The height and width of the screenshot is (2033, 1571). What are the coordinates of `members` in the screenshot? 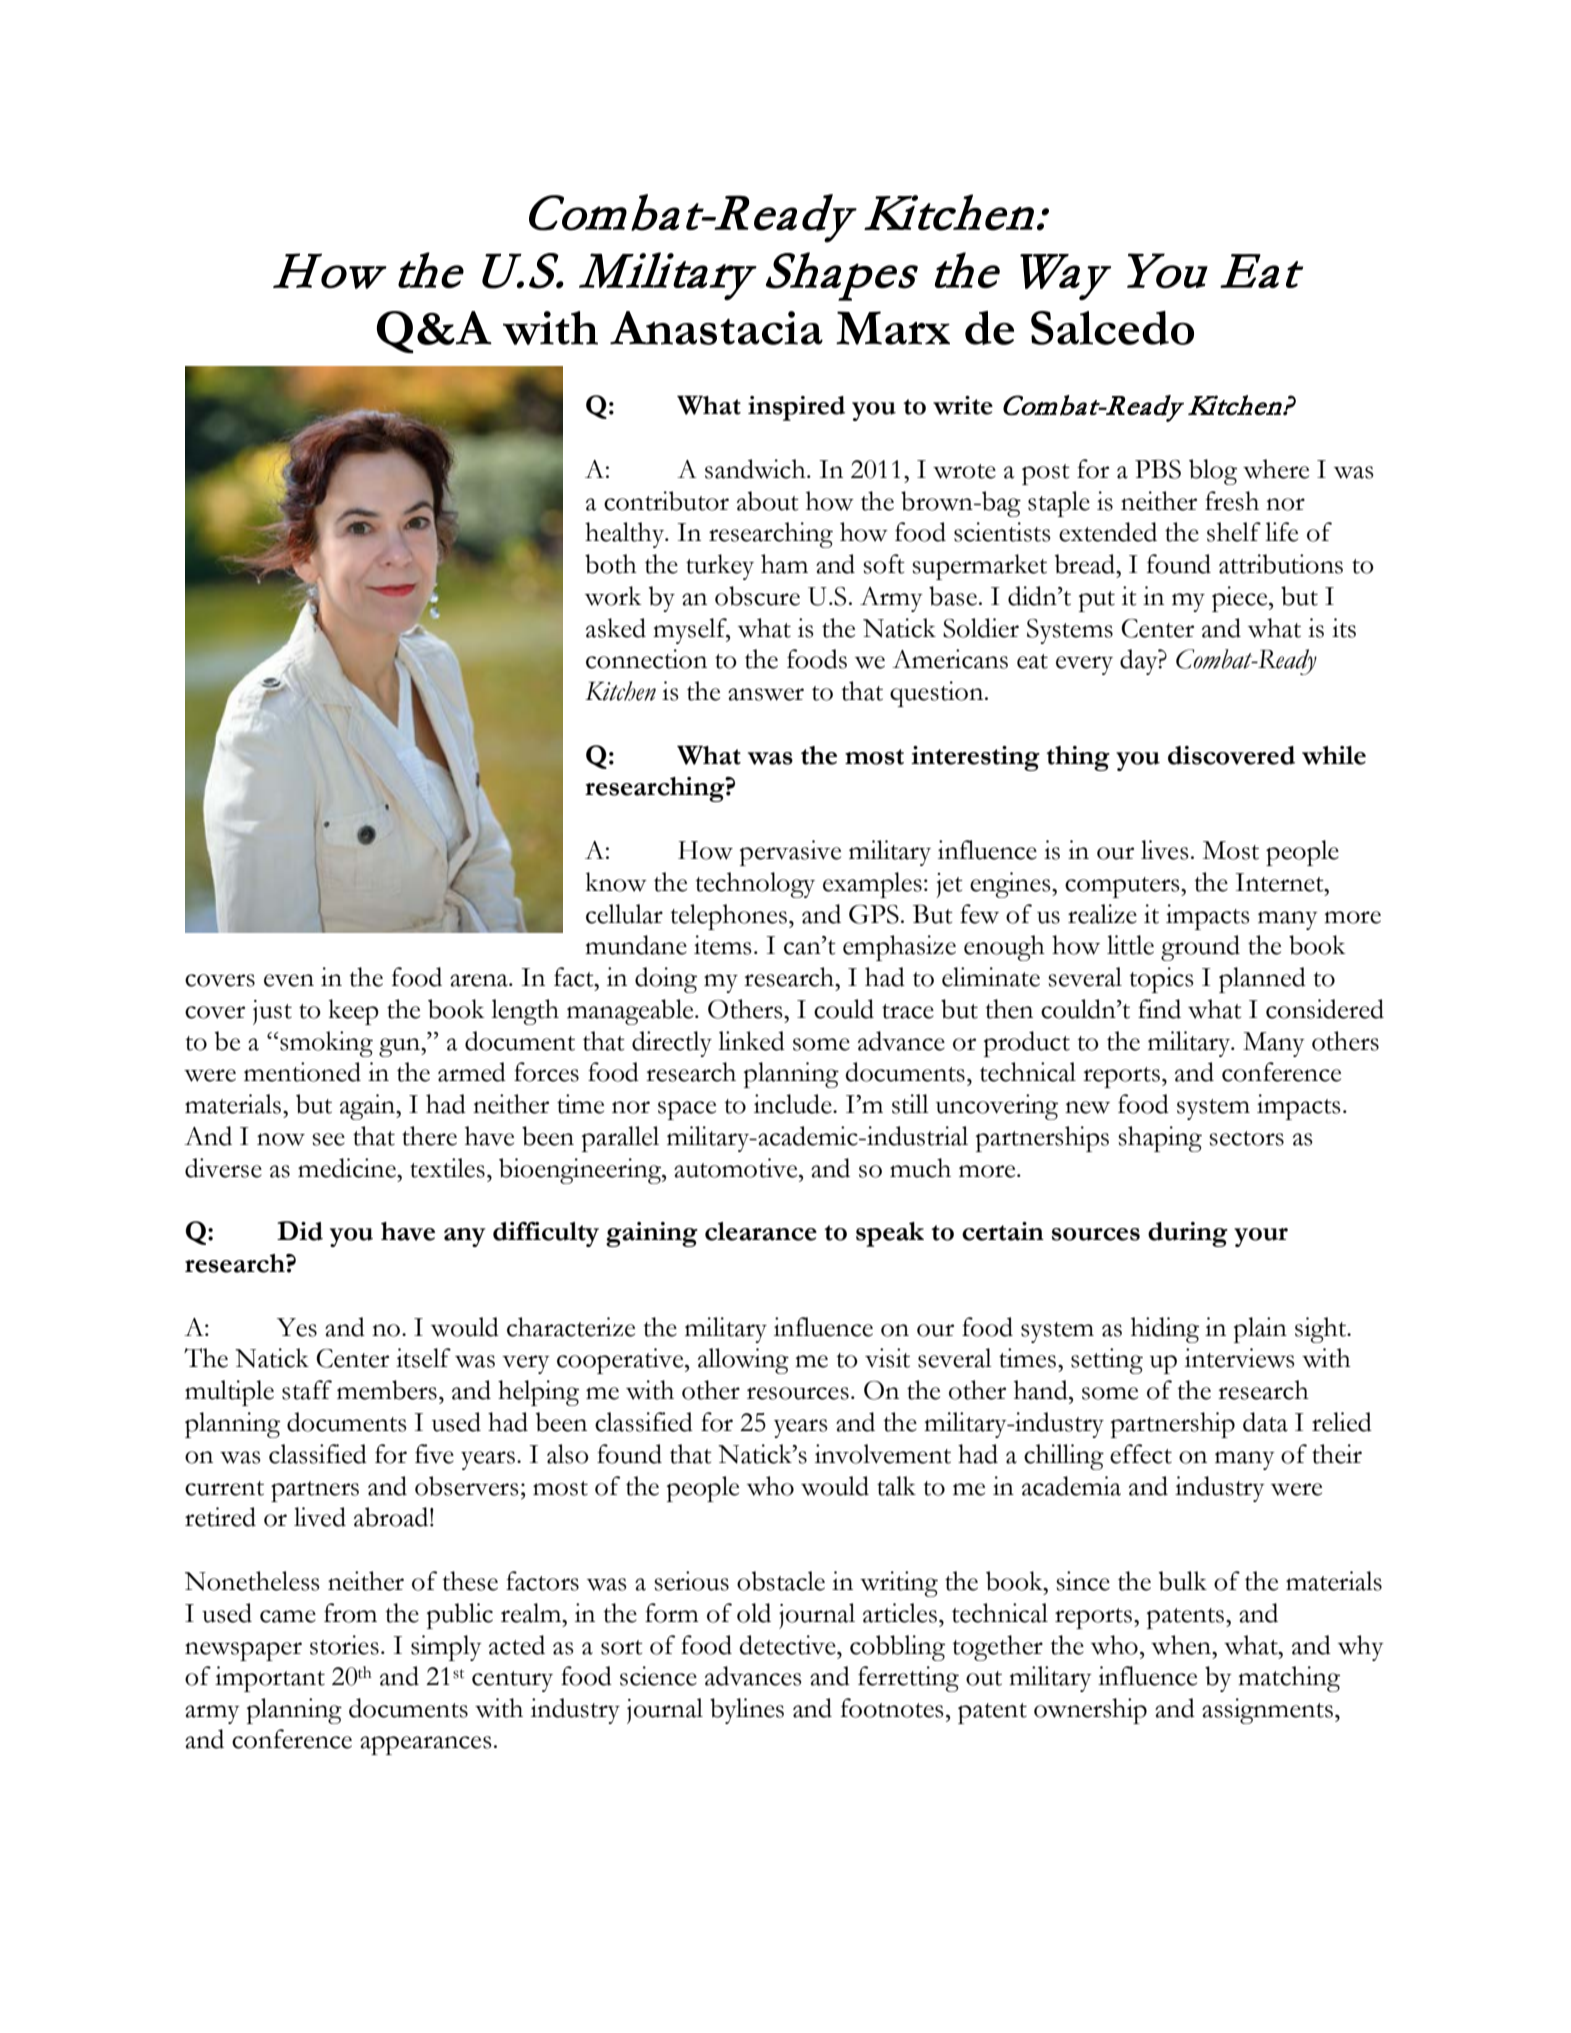 It's located at (387, 1390).
